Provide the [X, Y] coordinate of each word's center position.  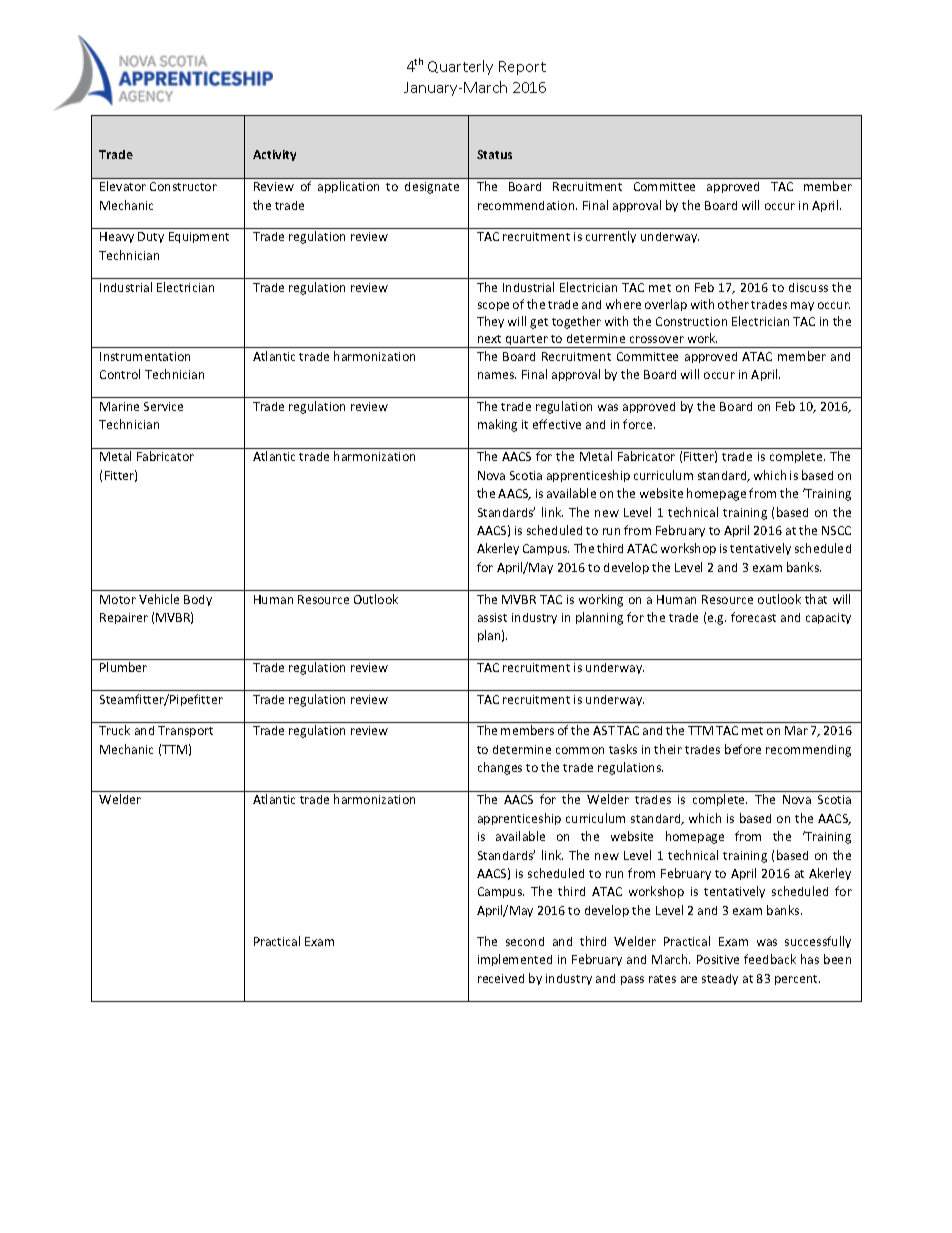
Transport [185, 731]
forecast [753, 617]
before [743, 749]
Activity [274, 155]
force [639, 424]
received [501, 978]
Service [163, 406]
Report [522, 68]
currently [611, 237]
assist [492, 617]
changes [500, 768]
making [497, 425]
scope [493, 306]
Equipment [199, 237]
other [733, 304]
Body [198, 600]
